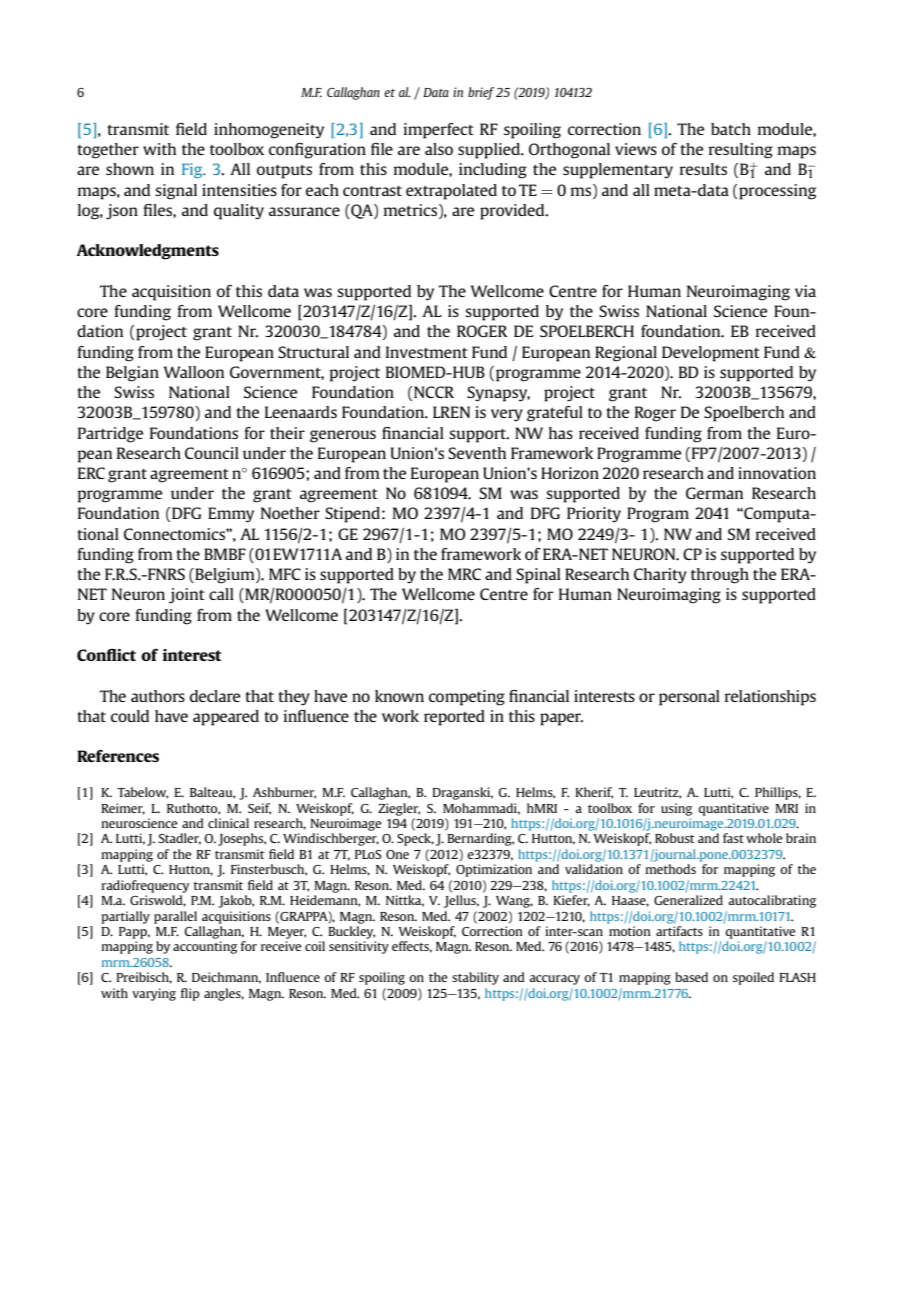 This screenshot has height=1316, width=904. Describe the element at coordinates (720, 576) in the screenshot. I see `through` at that location.
